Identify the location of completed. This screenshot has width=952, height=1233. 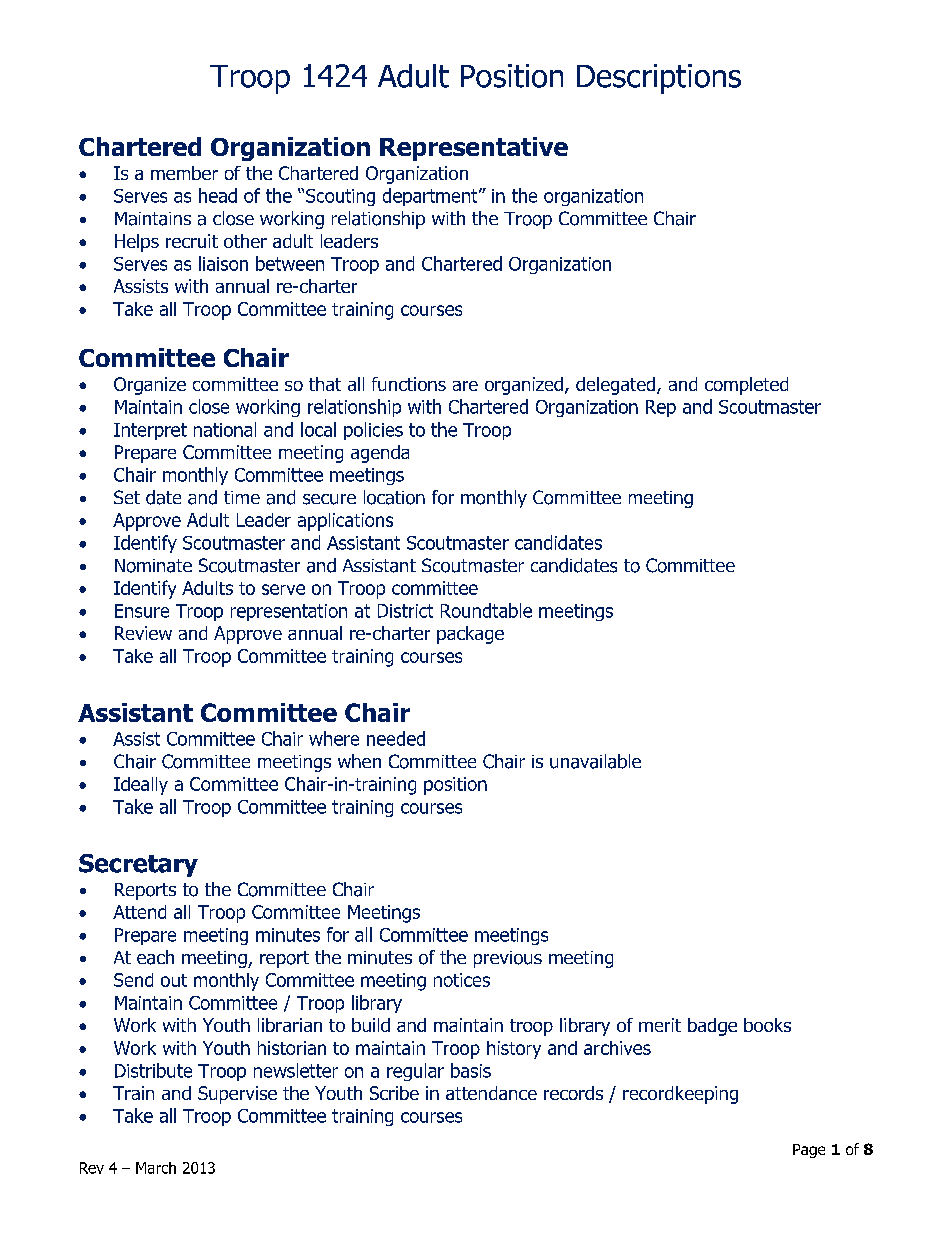
(746, 386).
